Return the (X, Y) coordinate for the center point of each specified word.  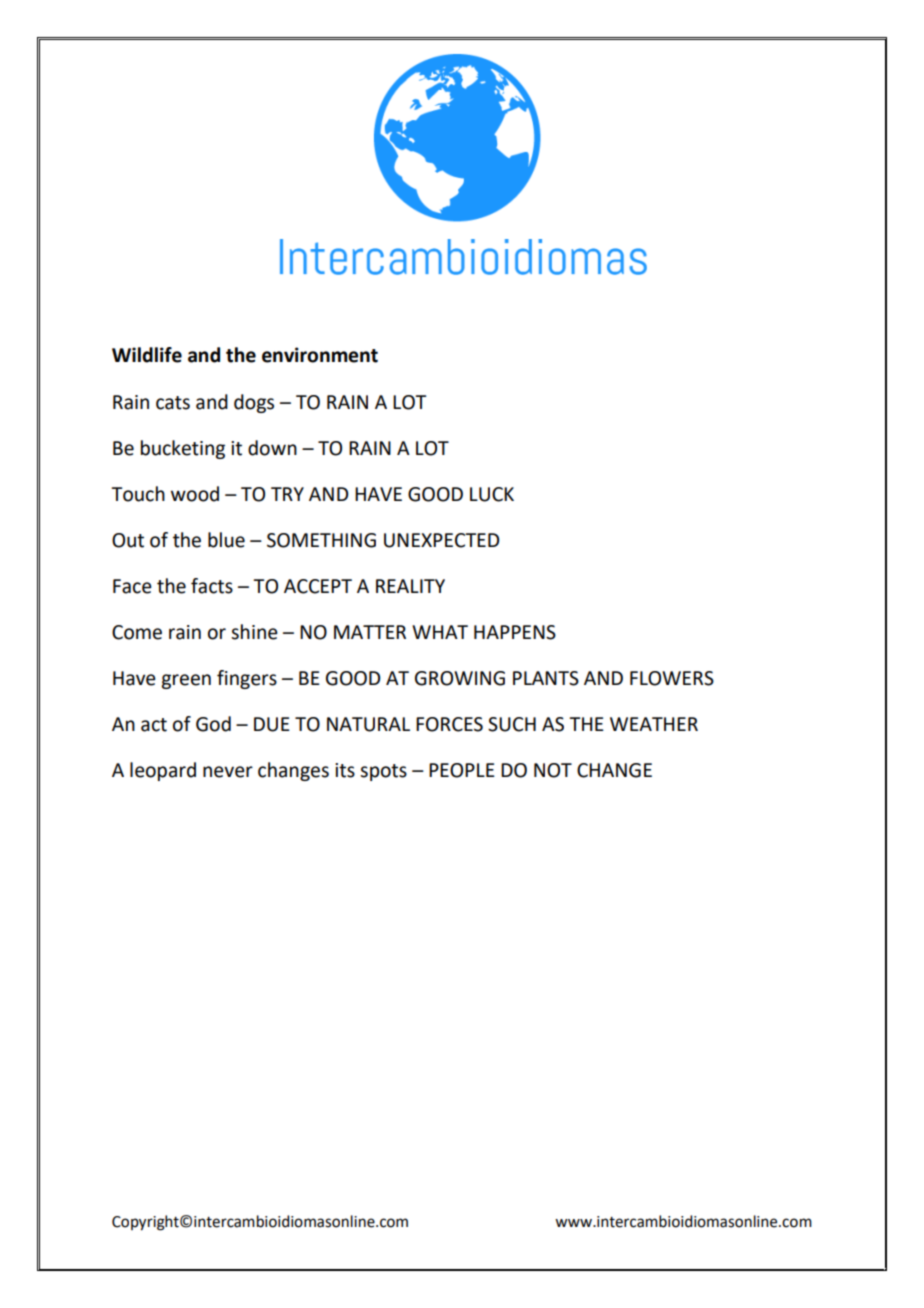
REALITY (410, 586)
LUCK (492, 494)
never (228, 772)
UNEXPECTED (441, 540)
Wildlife (147, 355)
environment (320, 355)
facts (212, 586)
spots (383, 772)
